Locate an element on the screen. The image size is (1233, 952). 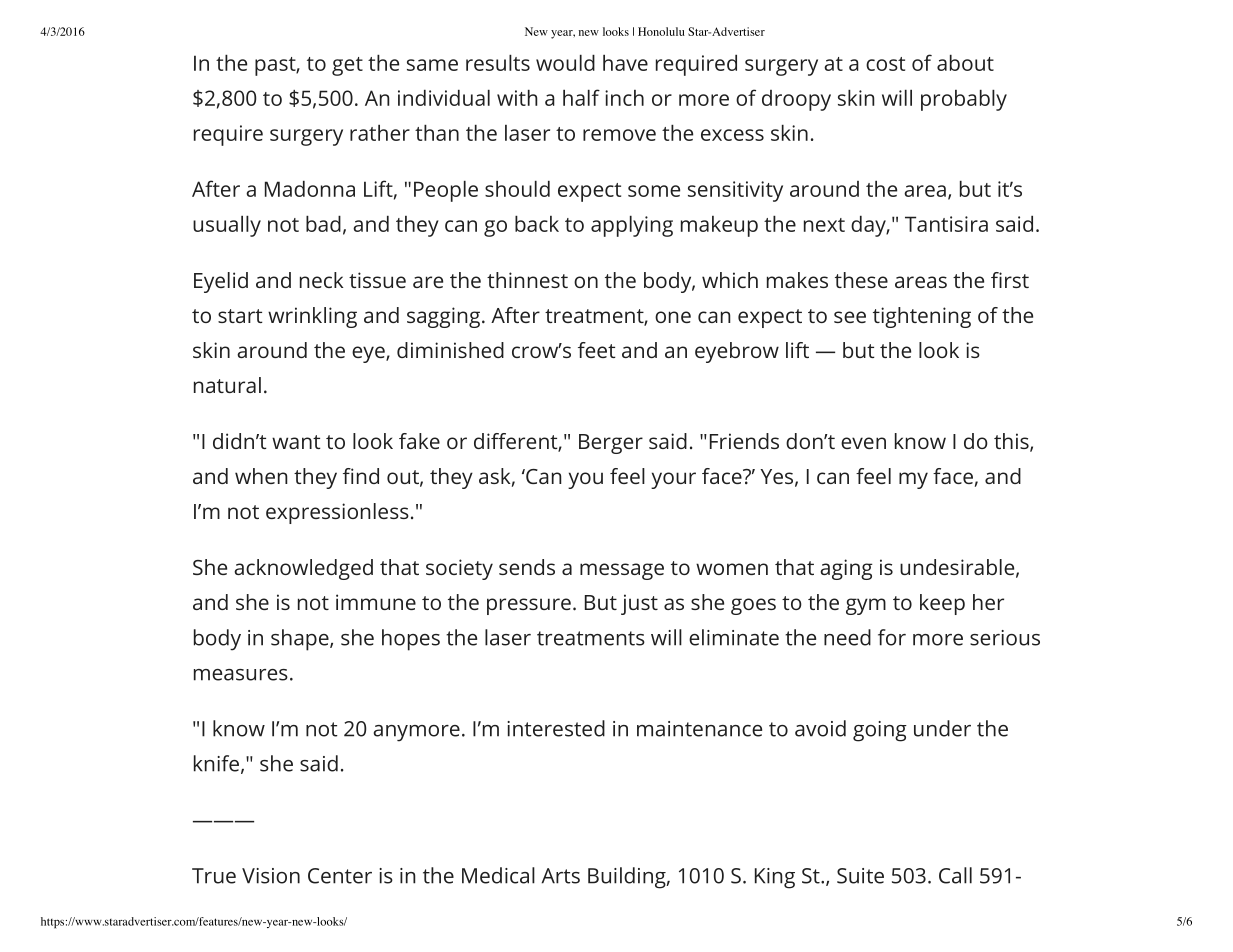
for is located at coordinates (892, 637).
